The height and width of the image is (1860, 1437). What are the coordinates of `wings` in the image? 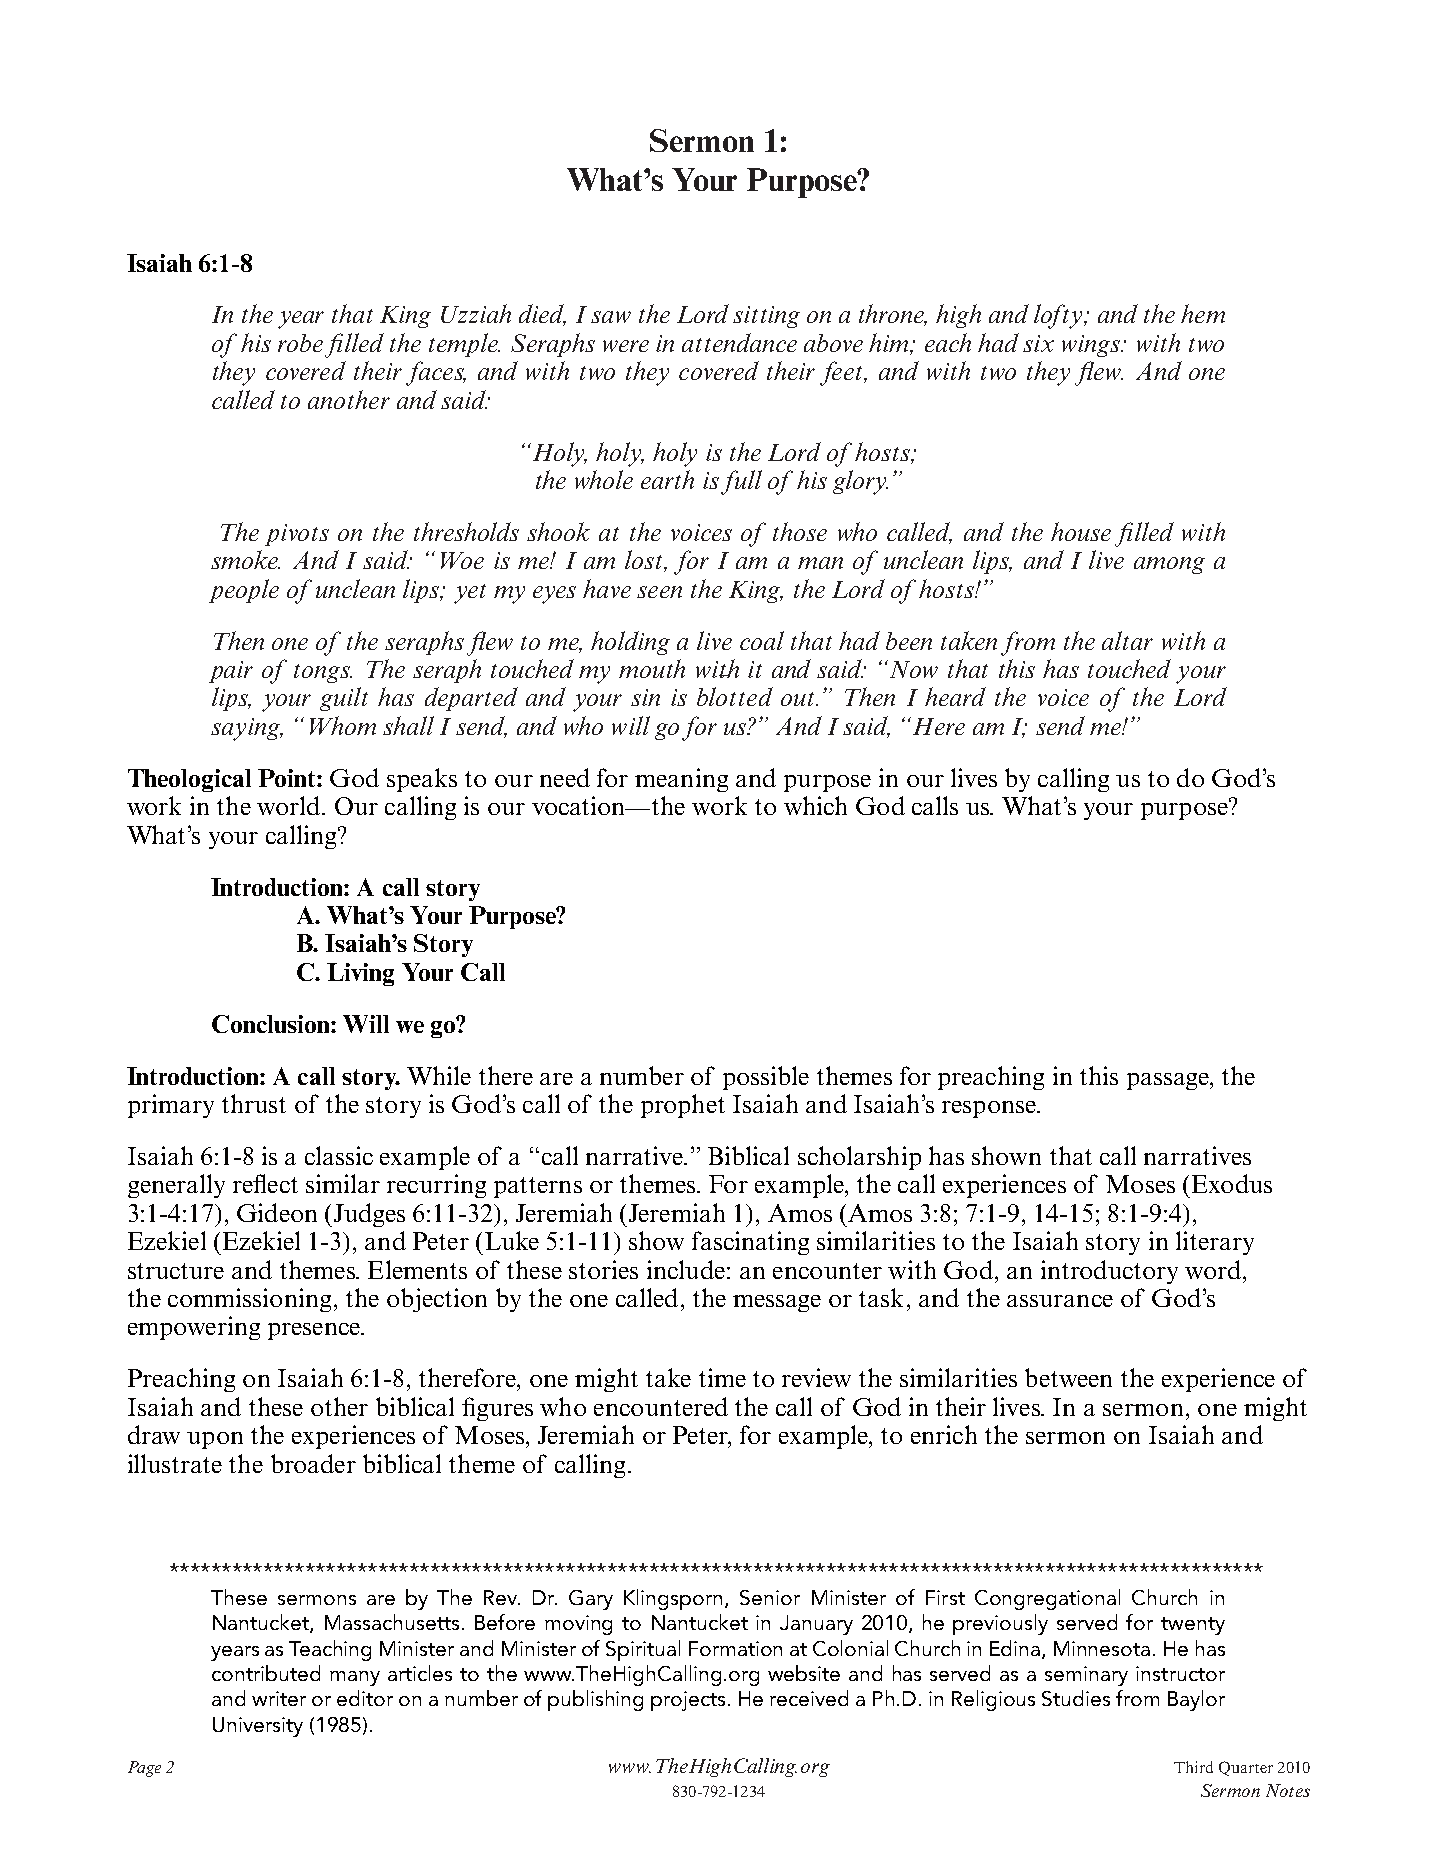 It's located at (1092, 346).
